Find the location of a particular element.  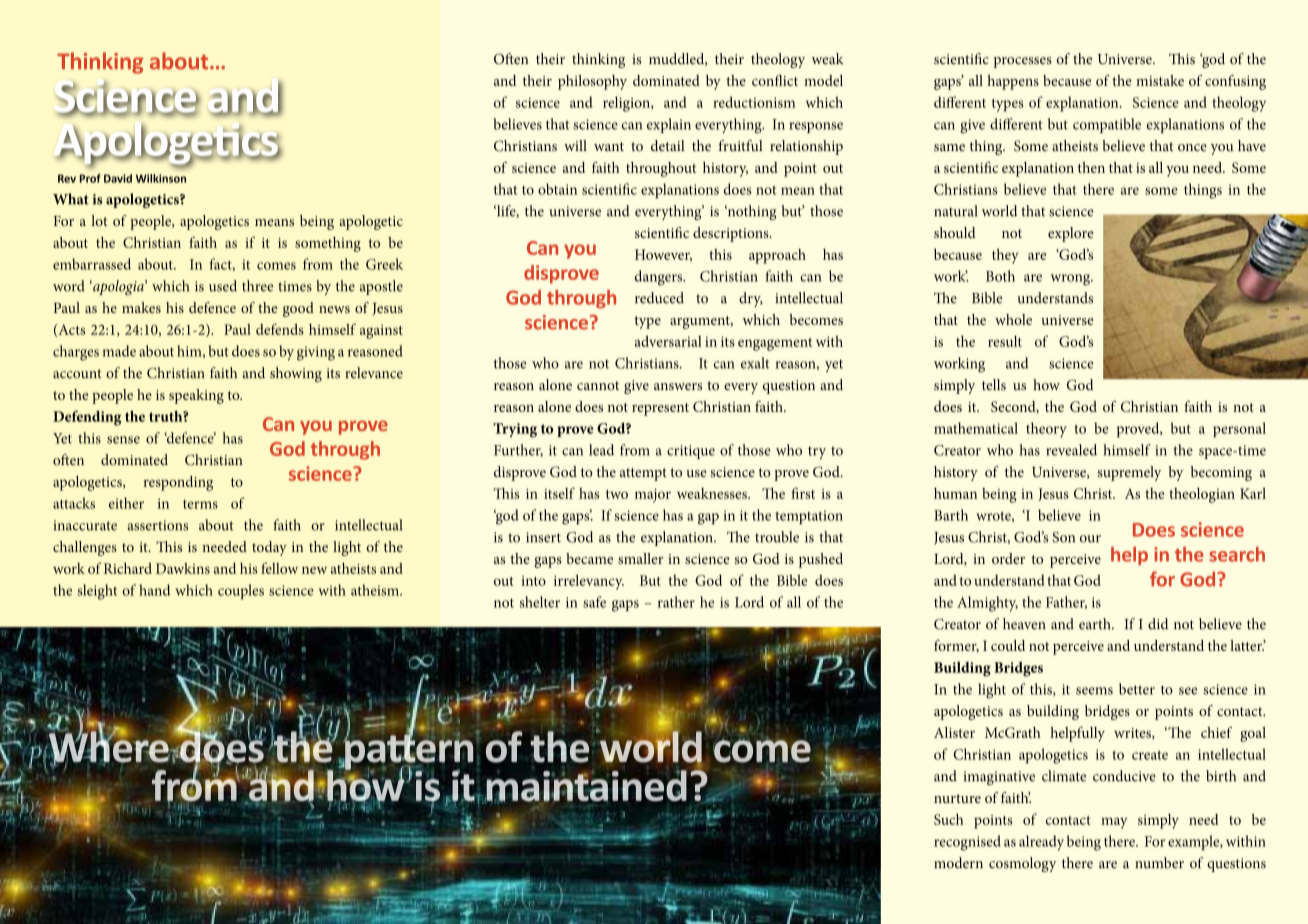

supremely is located at coordinates (1129, 473).
